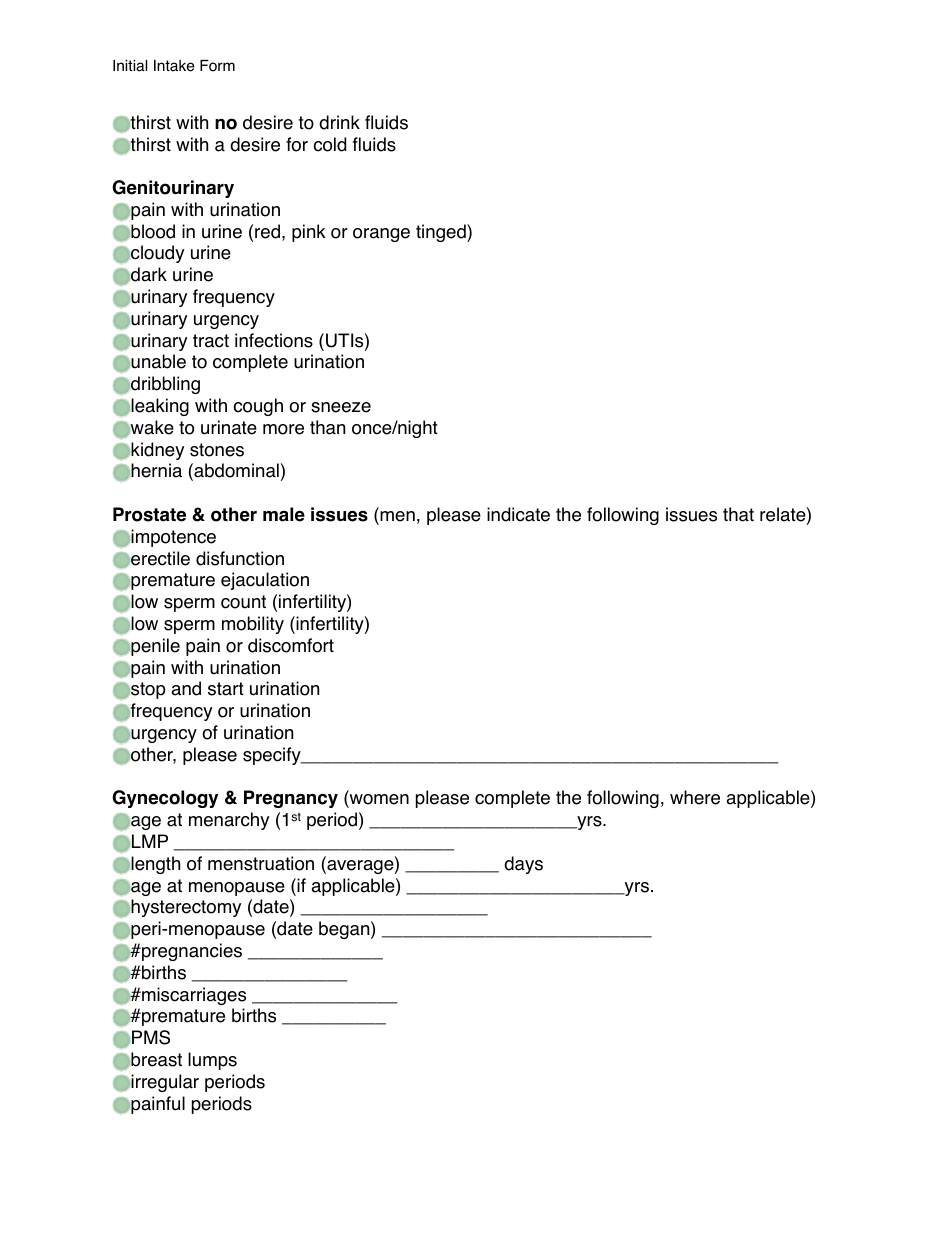 The width and height of the page is (952, 1233). What do you see at coordinates (695, 797) in the page?
I see `where` at bounding box center [695, 797].
